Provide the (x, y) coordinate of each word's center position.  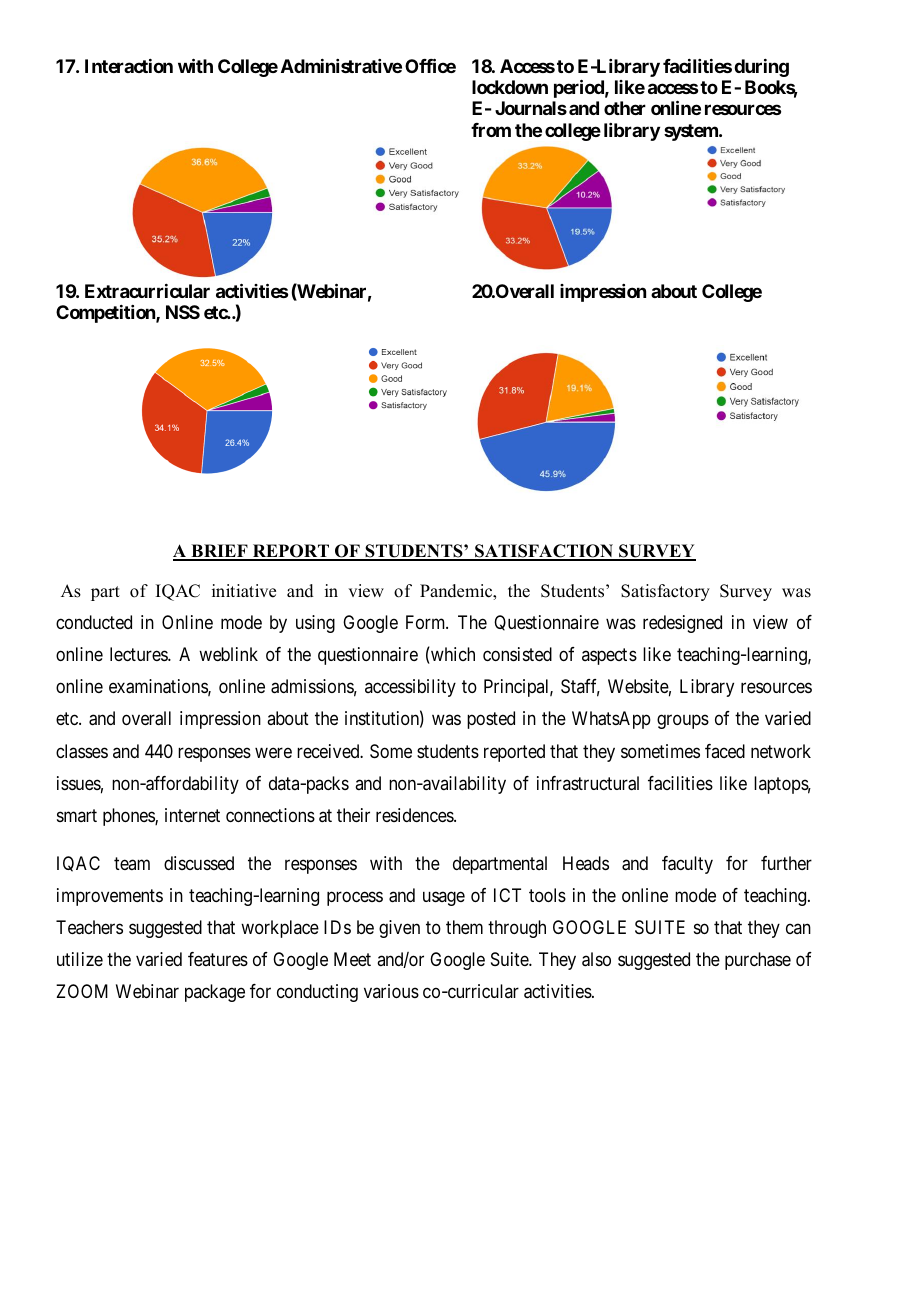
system (692, 132)
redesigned (682, 624)
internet (192, 815)
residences (415, 815)
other (625, 108)
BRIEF (219, 552)
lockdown (510, 87)
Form (427, 622)
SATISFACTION (544, 552)
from (491, 130)
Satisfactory (665, 592)
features (218, 959)
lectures (139, 654)
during (761, 68)
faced (725, 751)
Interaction (129, 66)
